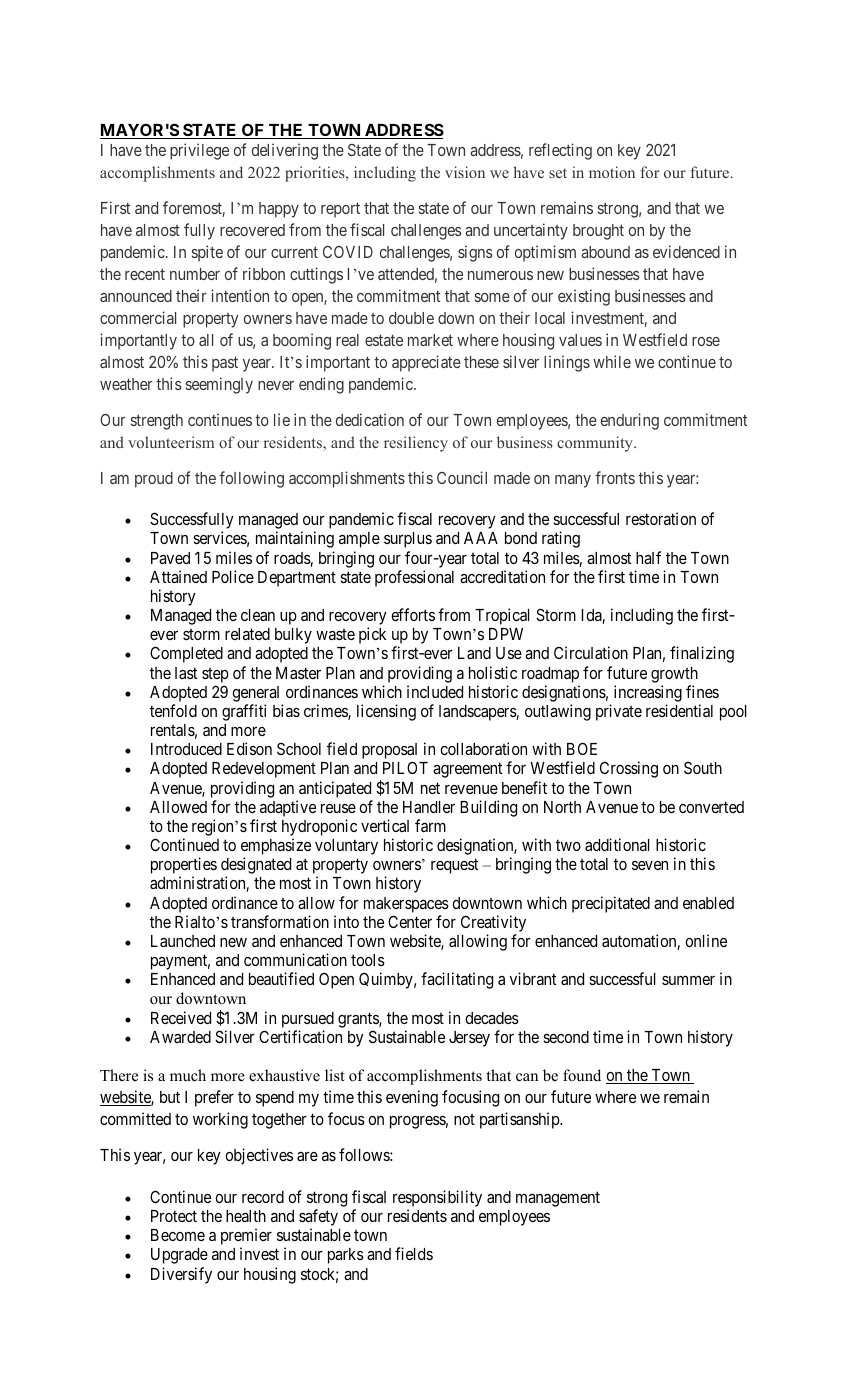 The width and height of the document is (849, 1400). Describe the element at coordinates (157, 422) in the document. I see `strength` at that location.
